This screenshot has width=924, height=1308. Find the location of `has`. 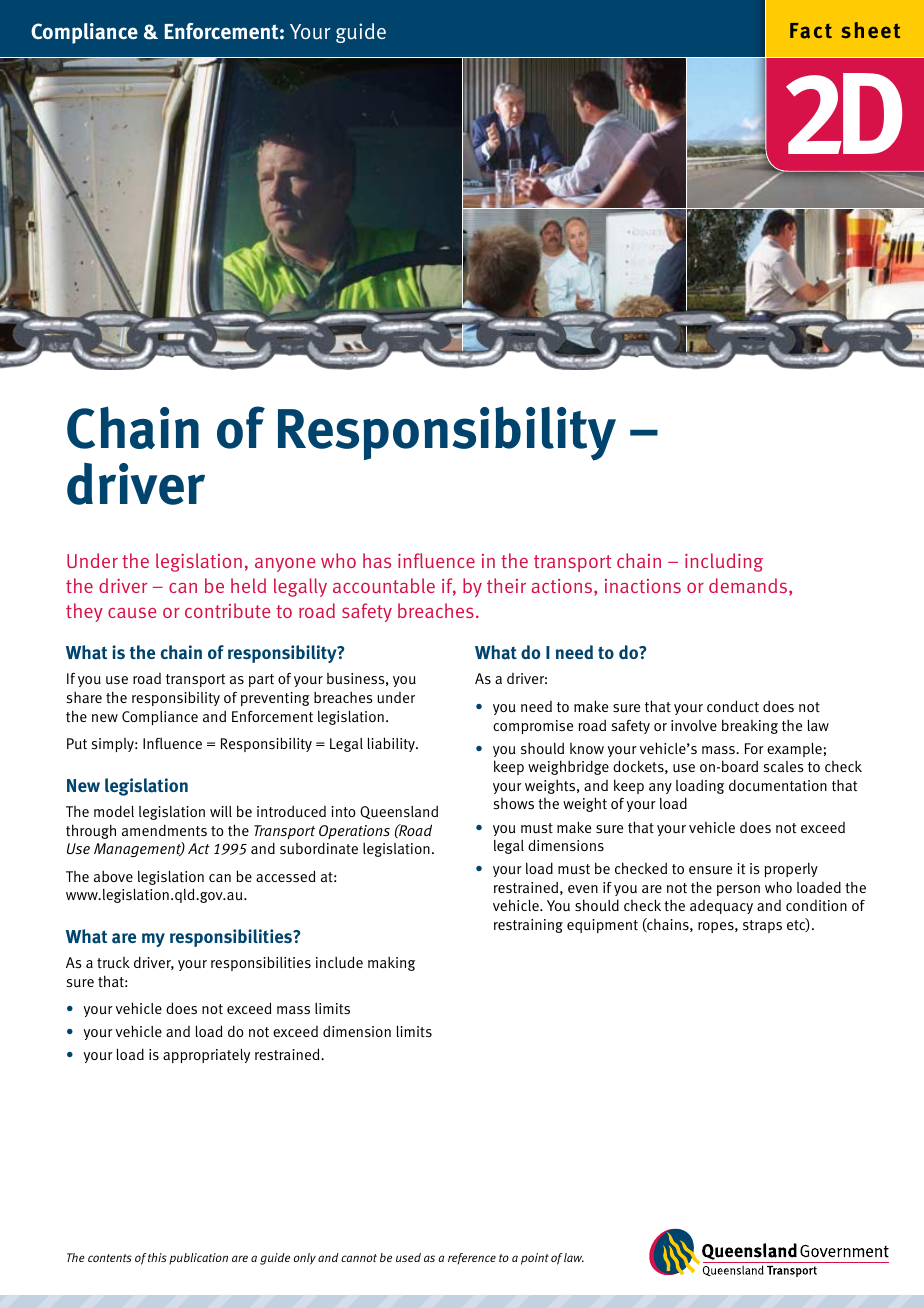

has is located at coordinates (377, 560).
